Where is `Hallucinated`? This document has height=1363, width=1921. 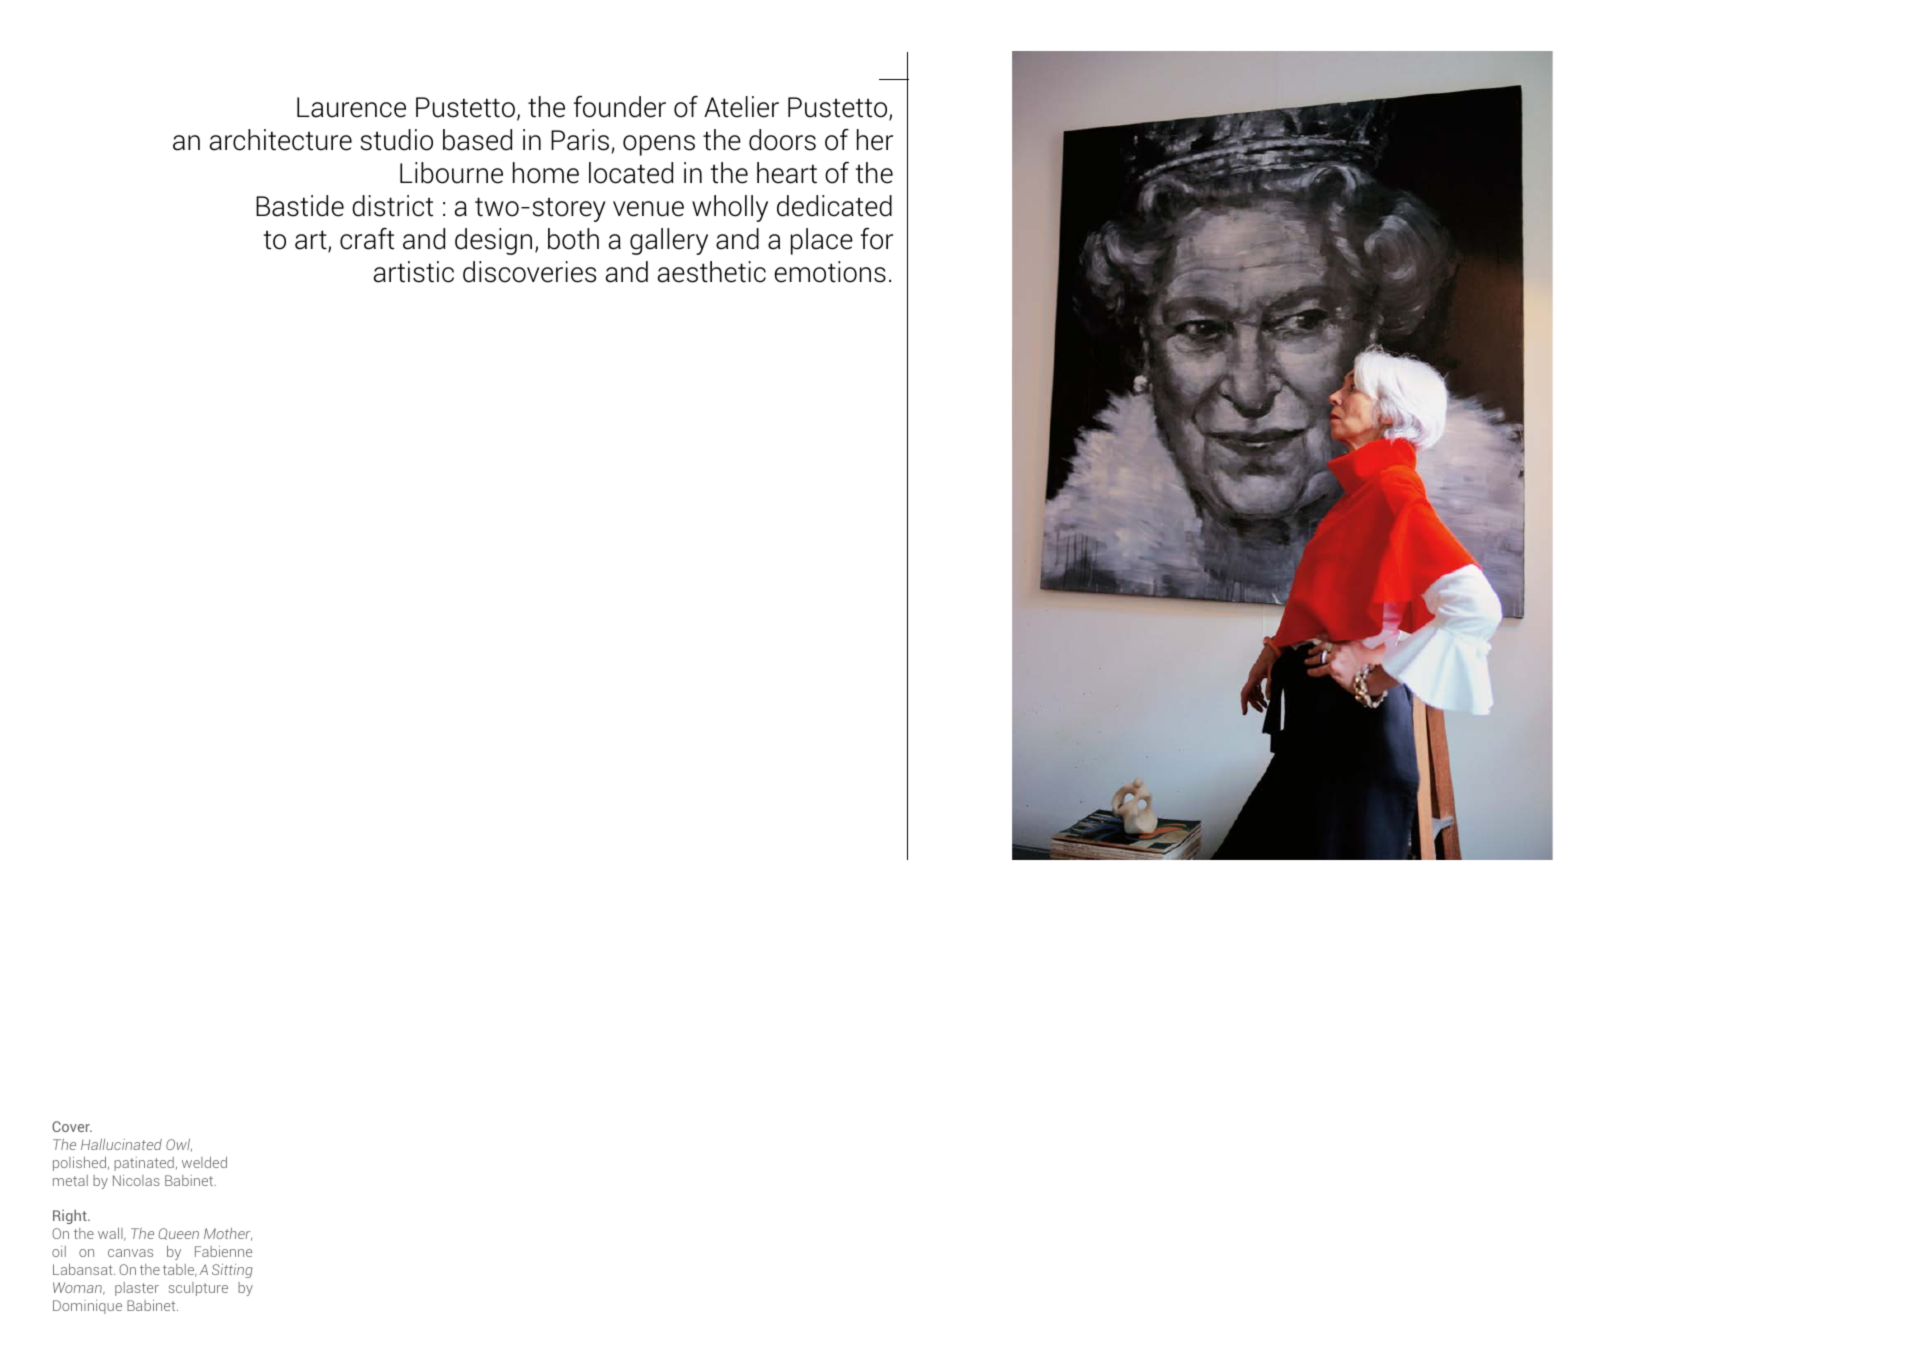 Hallucinated is located at coordinates (121, 1144).
